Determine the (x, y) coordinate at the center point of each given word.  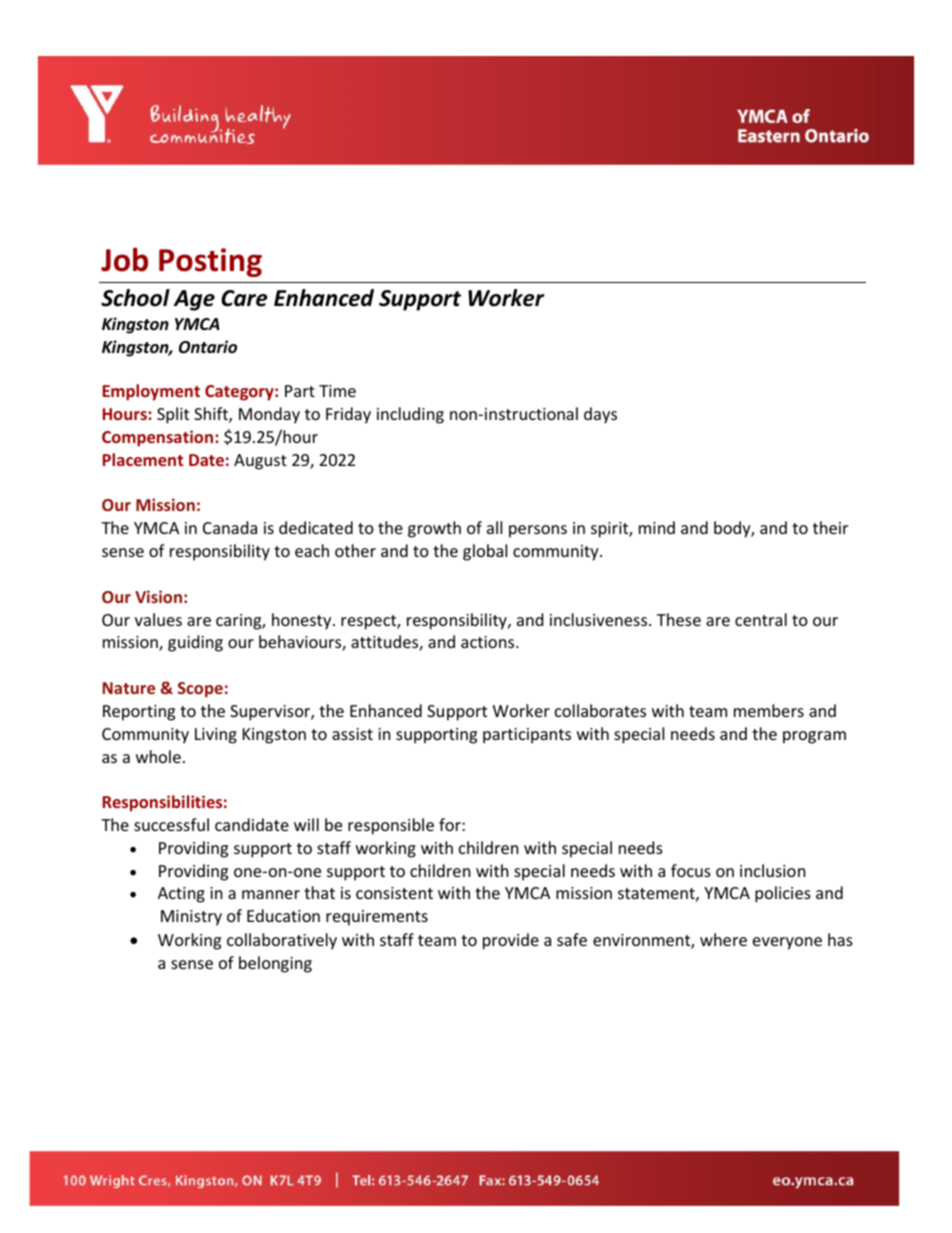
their (830, 527)
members (769, 710)
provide (511, 941)
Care (244, 298)
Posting (210, 262)
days (600, 415)
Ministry (191, 918)
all (494, 527)
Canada (230, 527)
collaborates (600, 710)
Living (216, 736)
